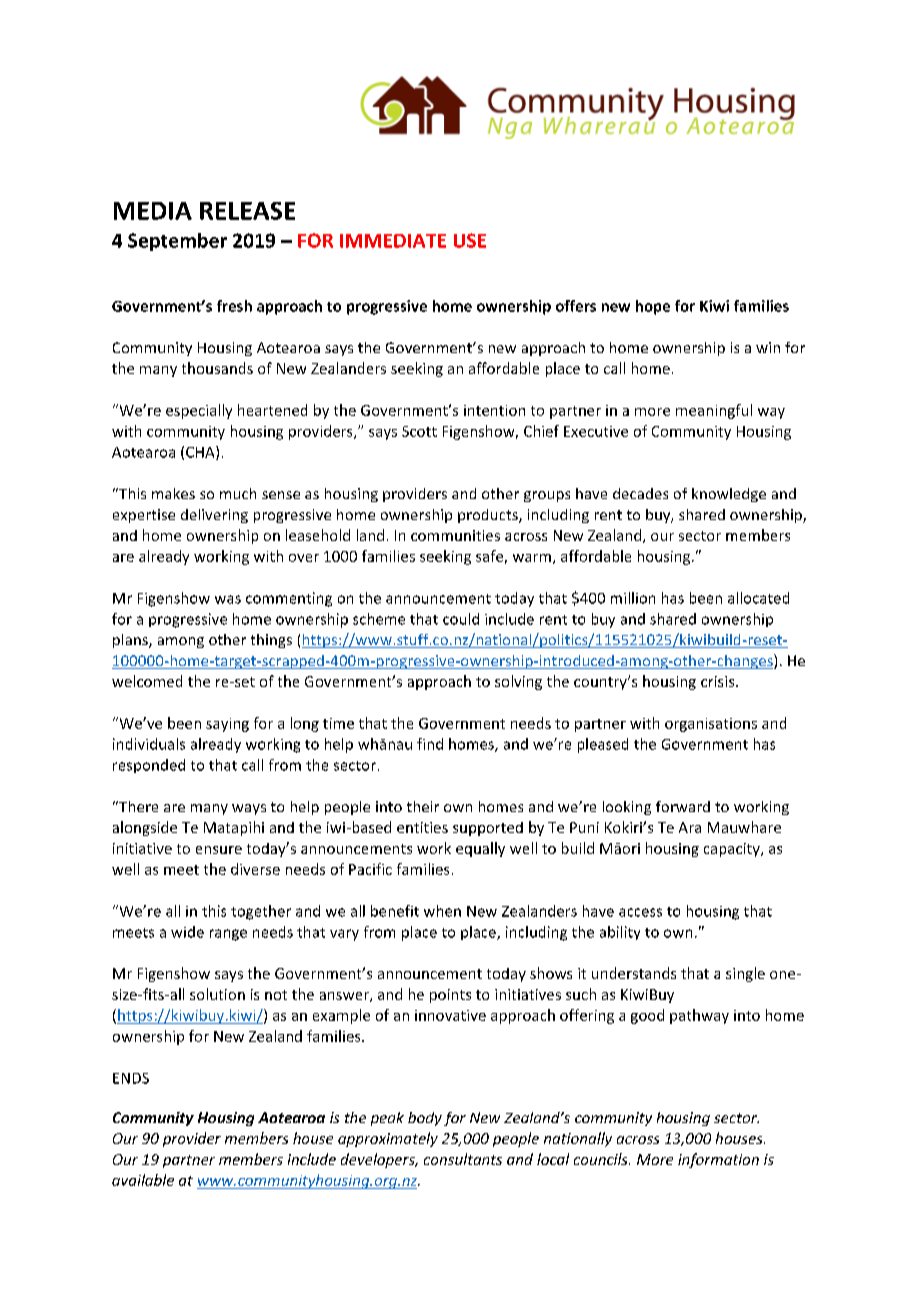  I want to click on find, so click(430, 744).
